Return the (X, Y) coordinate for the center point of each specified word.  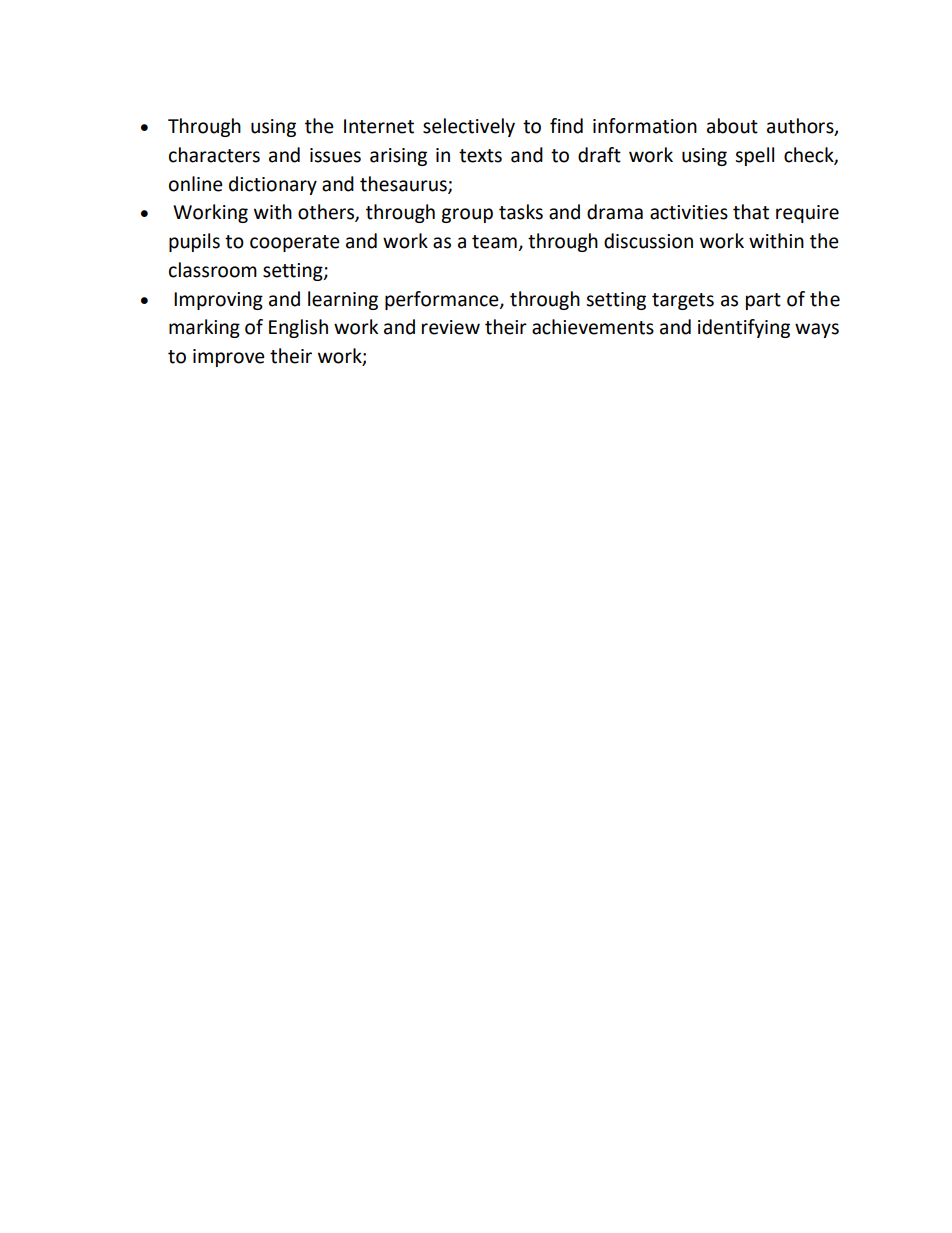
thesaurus (404, 184)
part (763, 301)
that (751, 212)
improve (229, 358)
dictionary (273, 185)
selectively (469, 127)
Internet (379, 126)
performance (443, 300)
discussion (648, 241)
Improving (218, 301)
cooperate (295, 243)
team (494, 242)
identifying (744, 328)
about (732, 126)
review (451, 327)
